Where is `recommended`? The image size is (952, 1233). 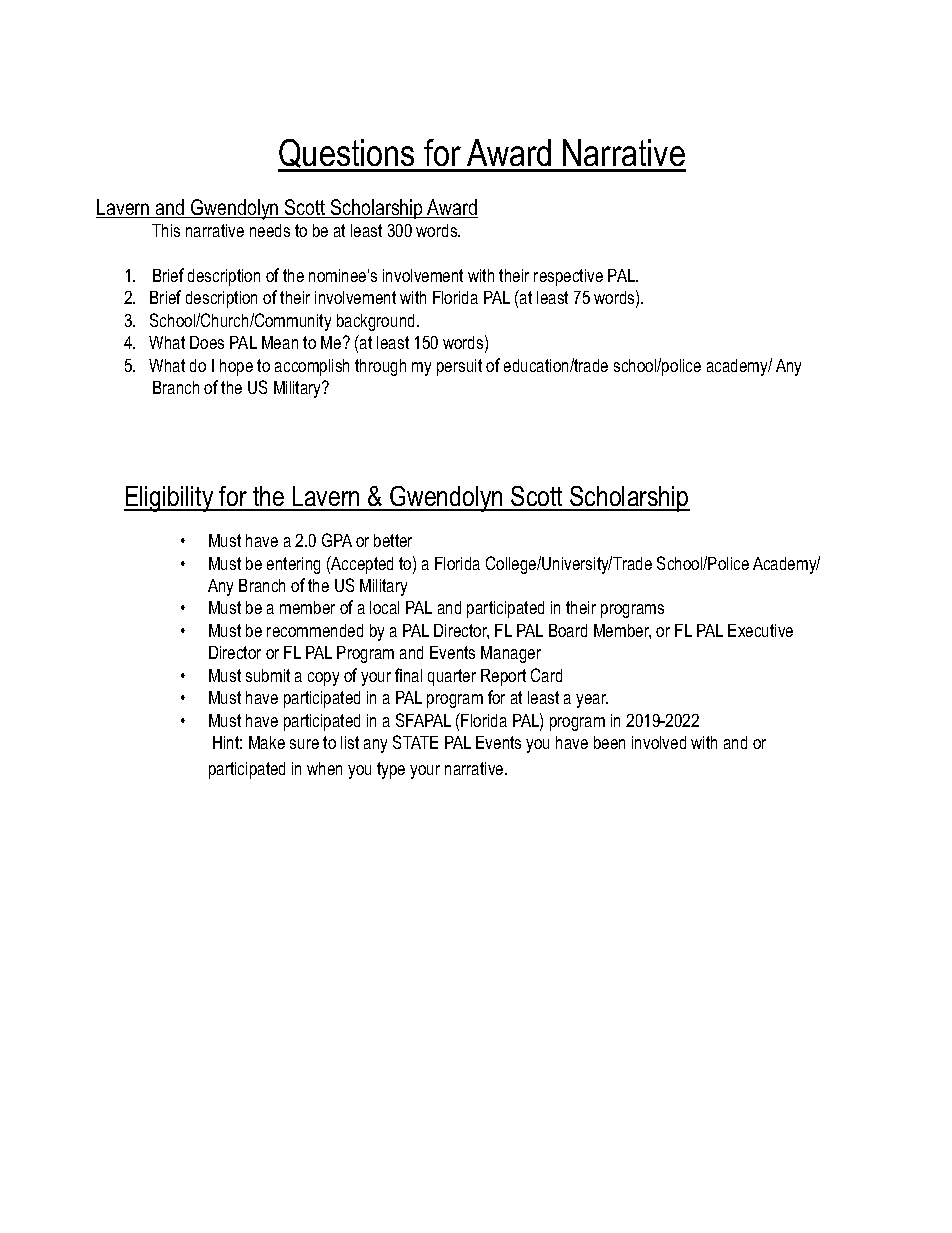 recommended is located at coordinates (315, 630).
